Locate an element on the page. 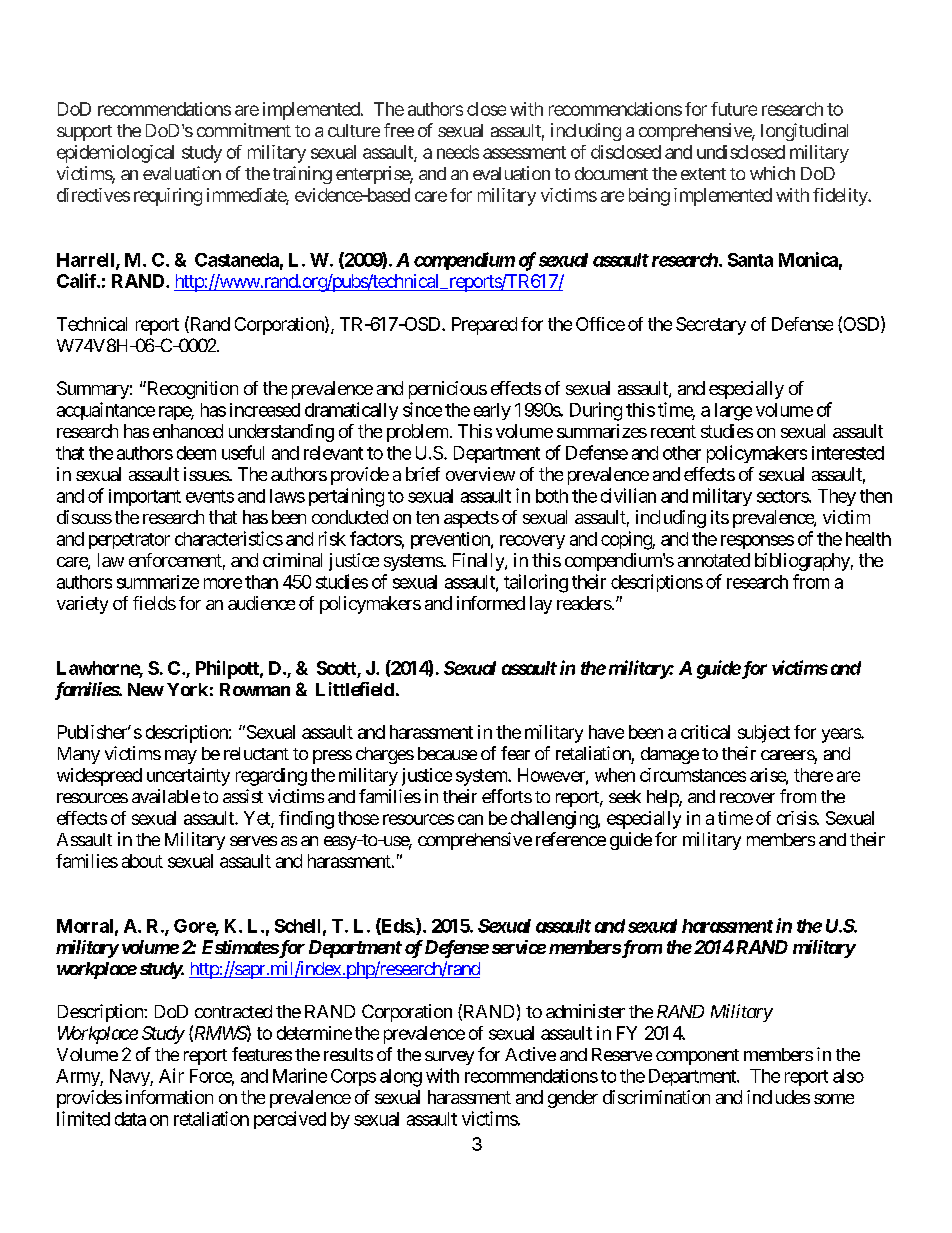  longitudinal is located at coordinates (804, 132).
